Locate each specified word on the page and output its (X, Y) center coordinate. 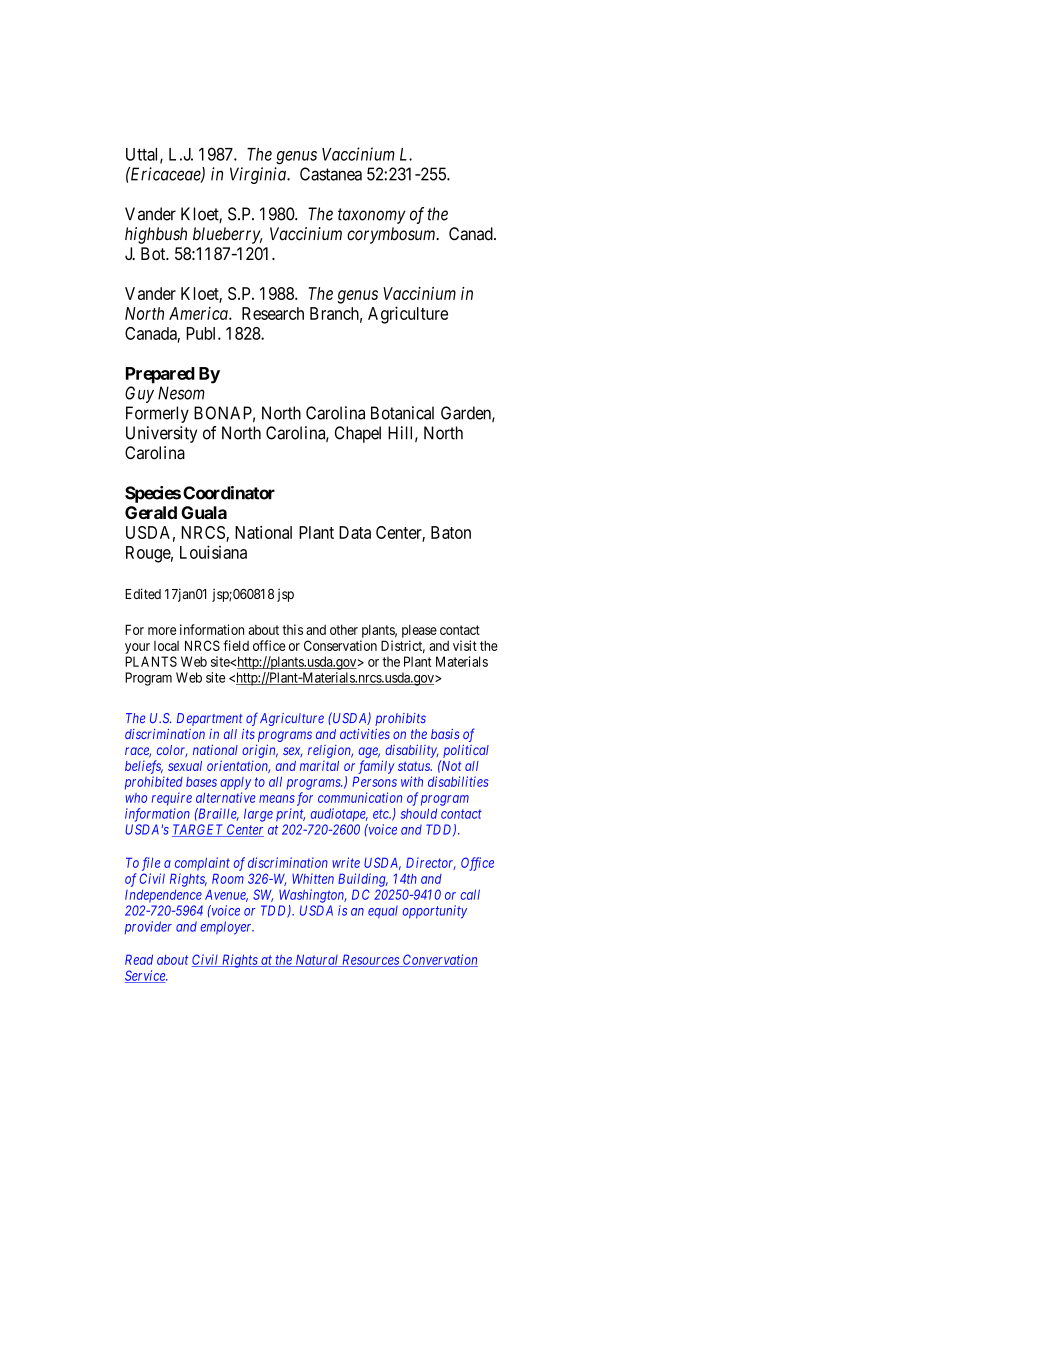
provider (148, 927)
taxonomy (372, 216)
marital (319, 766)
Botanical (402, 413)
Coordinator (229, 493)
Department (209, 719)
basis (445, 734)
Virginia (259, 175)
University (161, 434)
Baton (451, 532)
